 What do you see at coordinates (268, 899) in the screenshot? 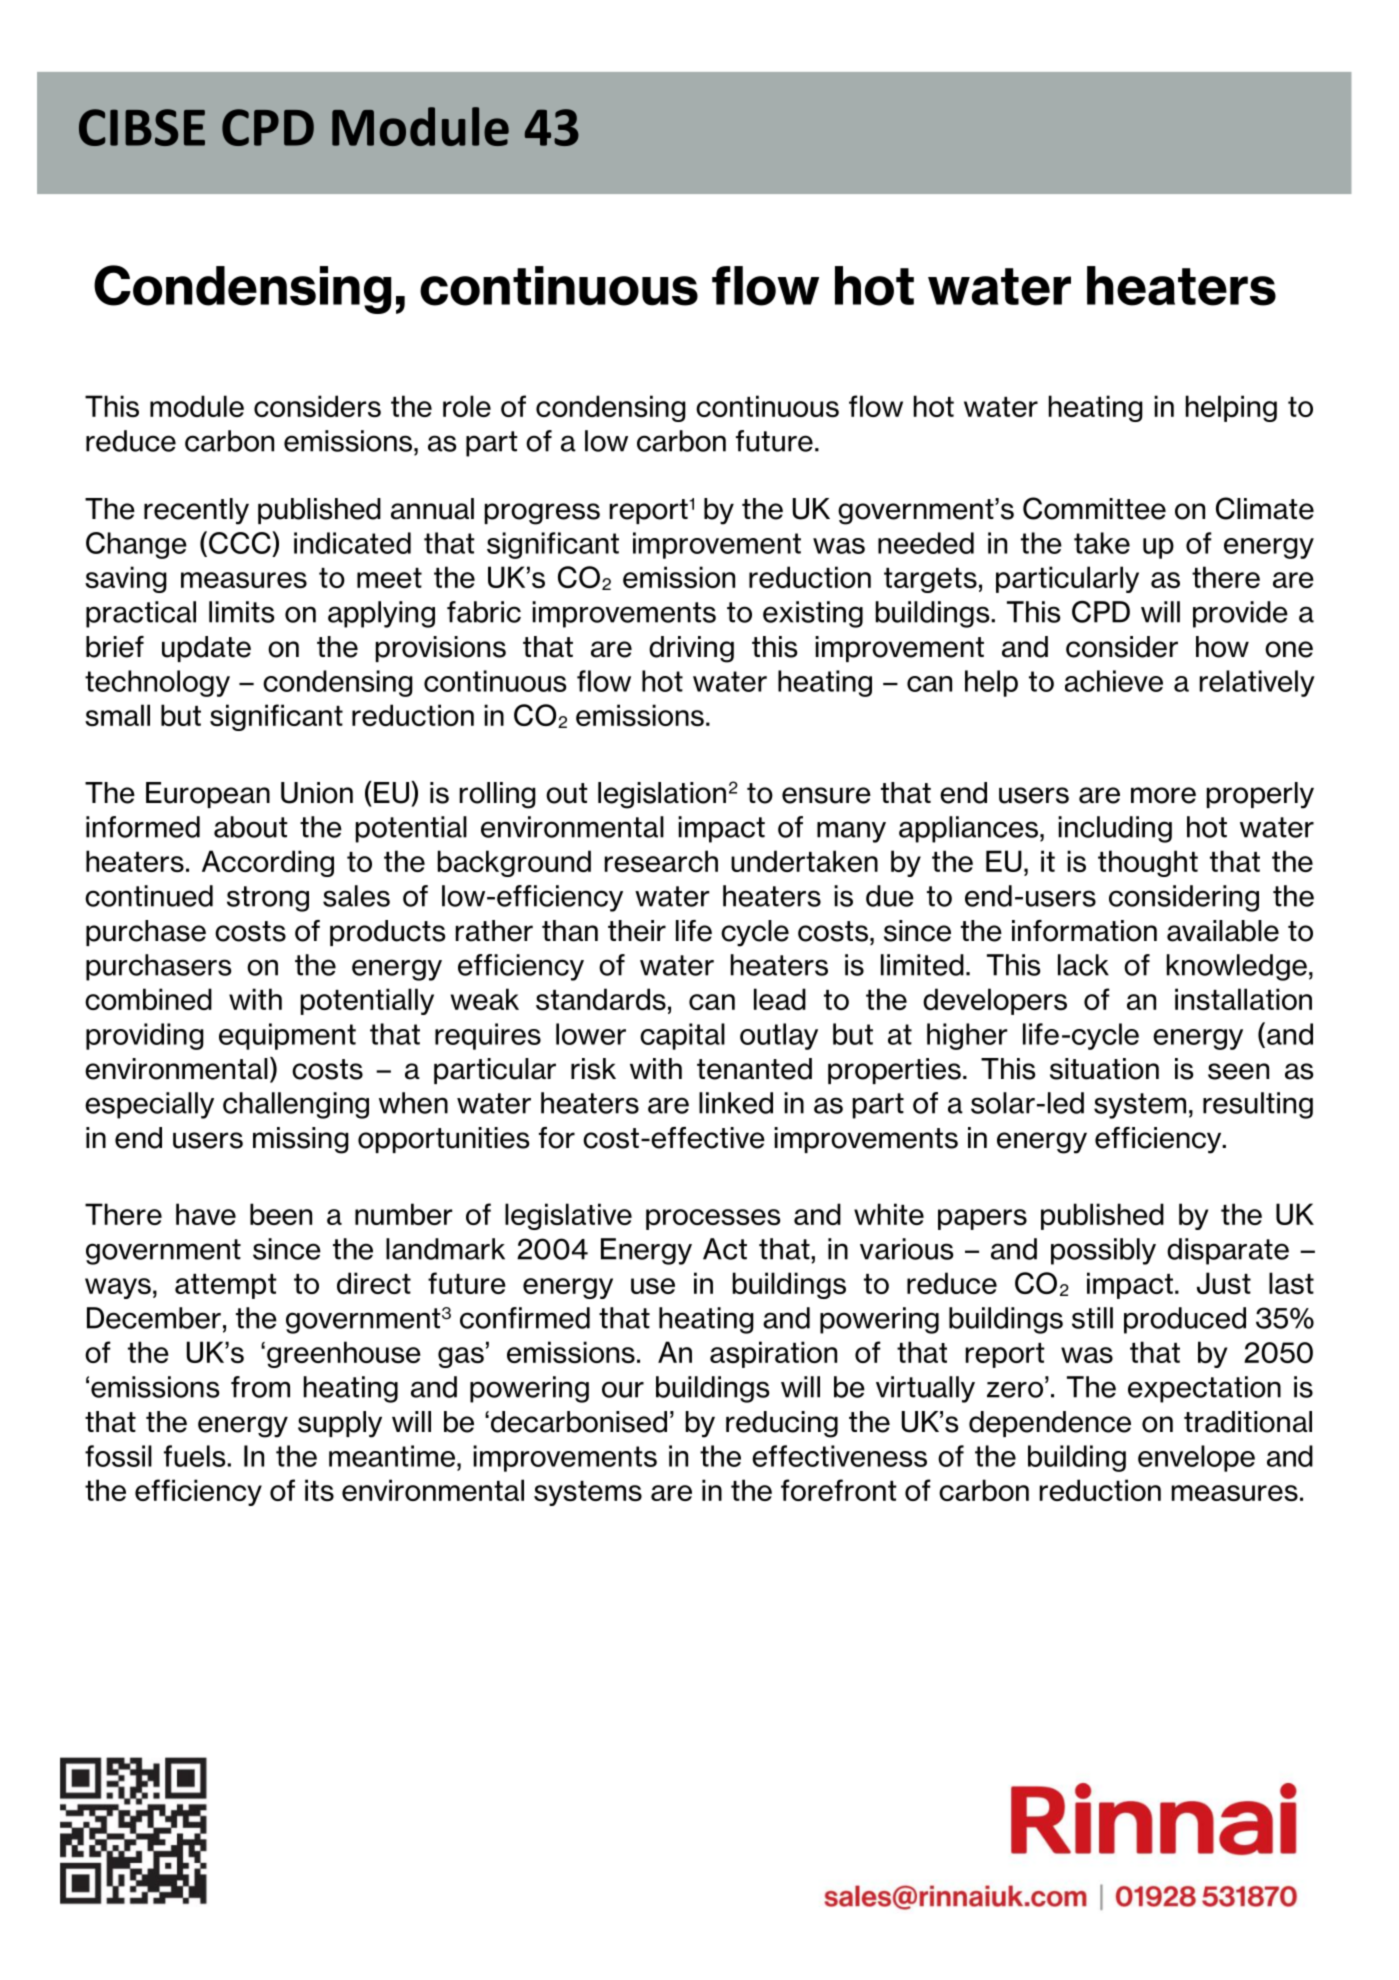
I see `strong` at bounding box center [268, 899].
